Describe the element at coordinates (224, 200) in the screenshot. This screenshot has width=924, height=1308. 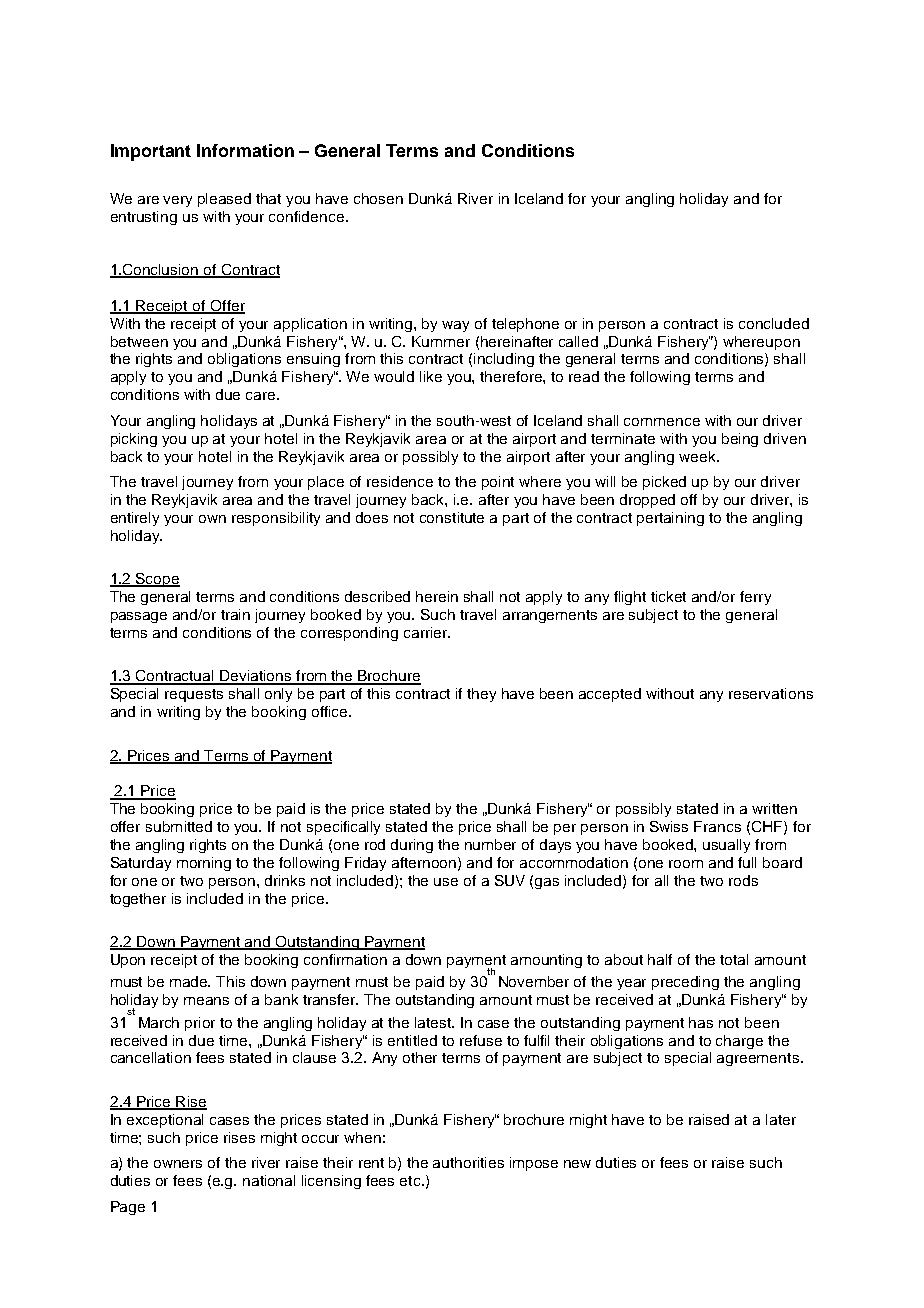
I see `pleased` at that location.
